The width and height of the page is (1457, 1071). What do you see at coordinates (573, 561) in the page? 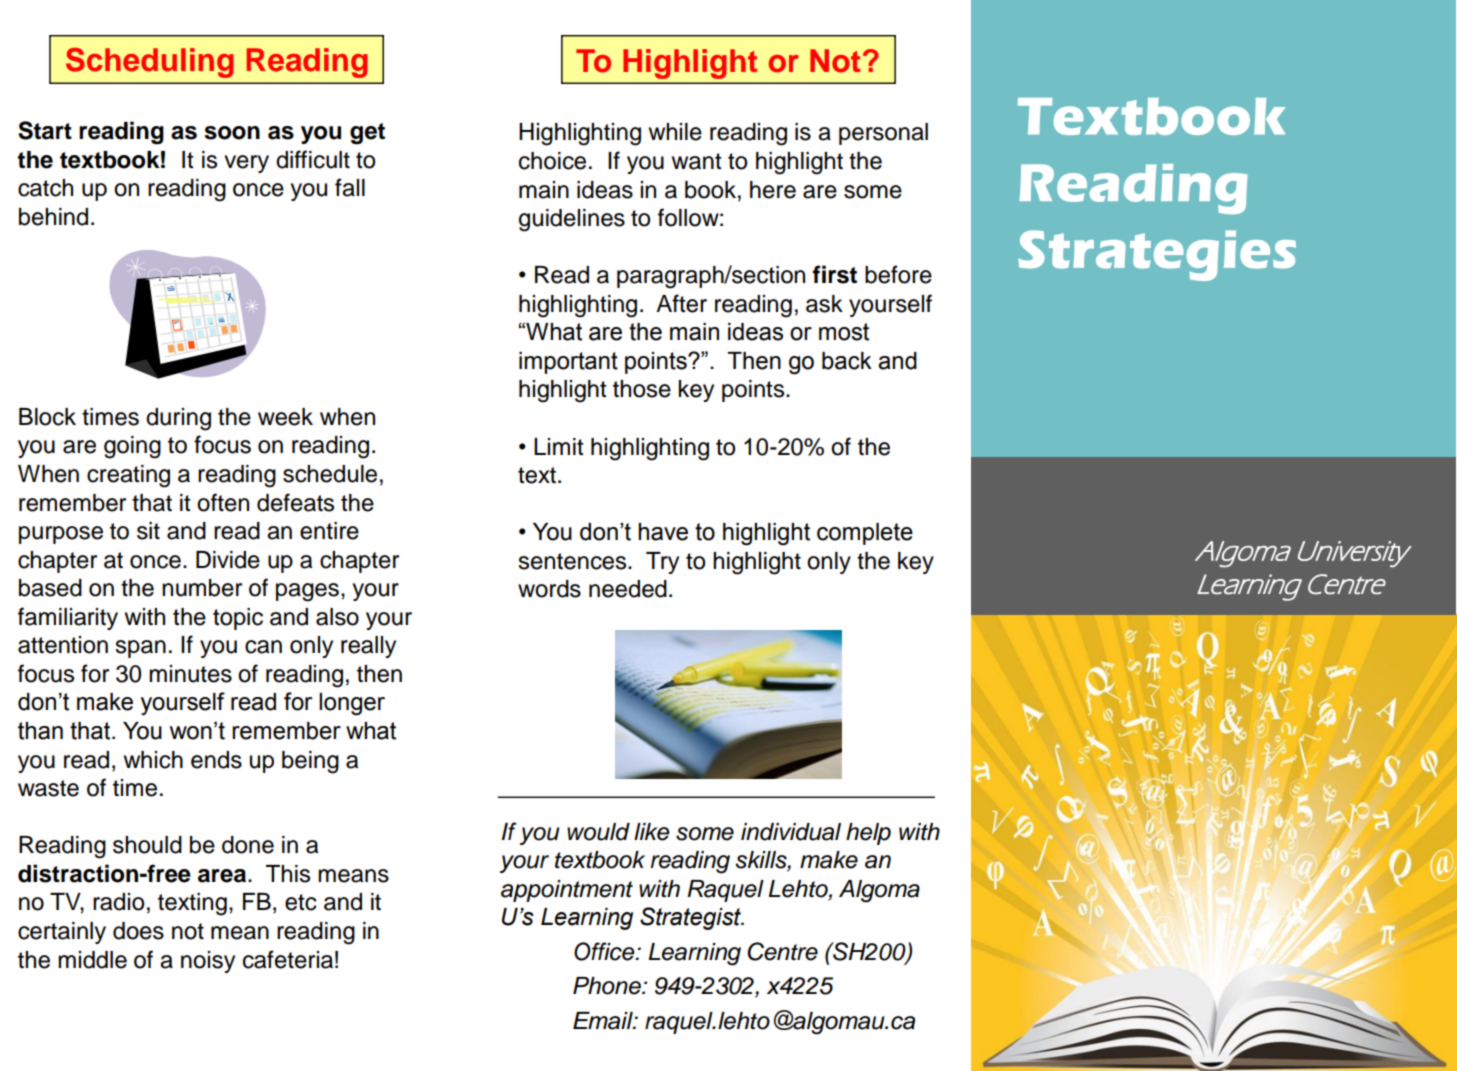
I see `sentences` at bounding box center [573, 561].
